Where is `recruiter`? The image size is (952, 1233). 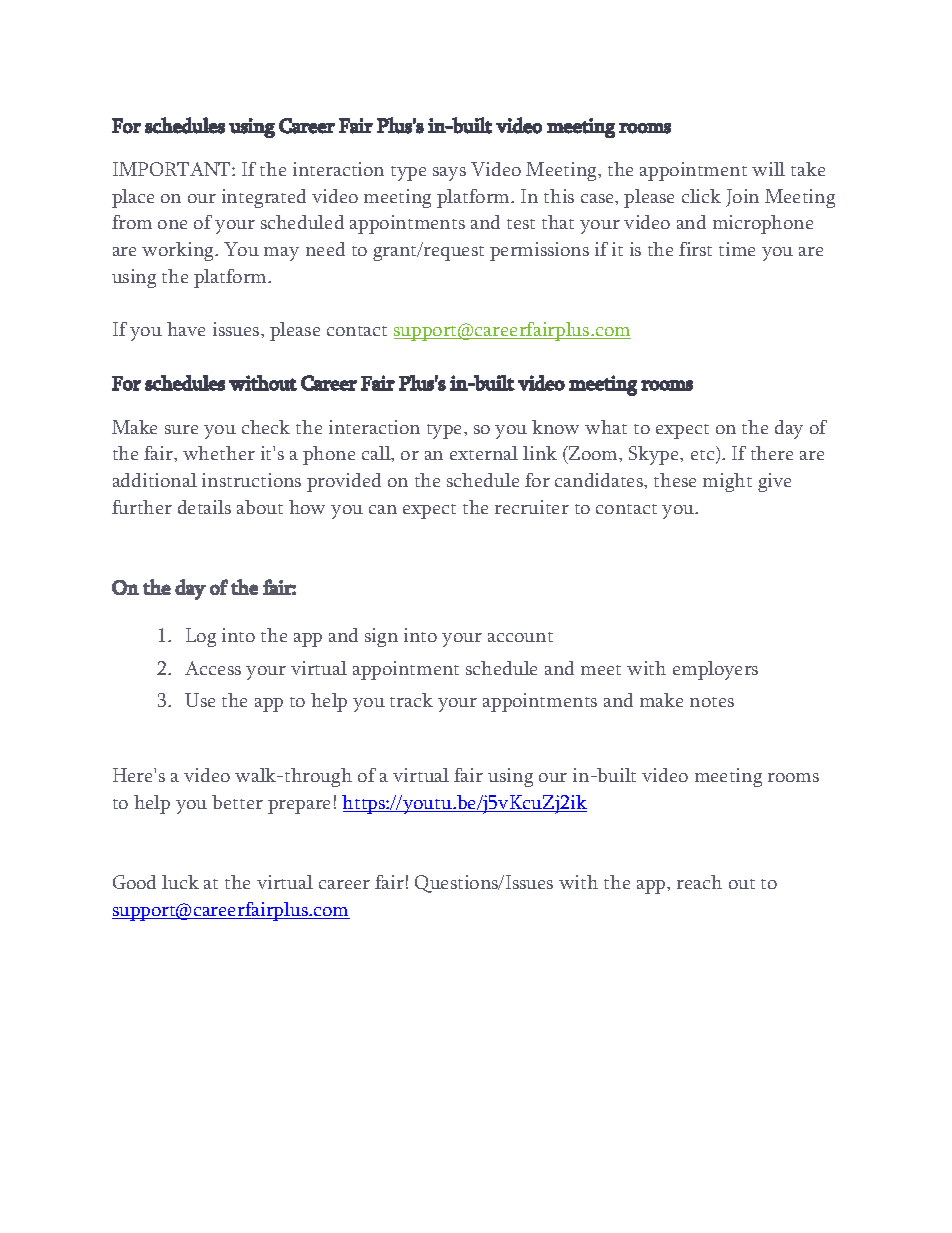
recruiter is located at coordinates (532, 507).
